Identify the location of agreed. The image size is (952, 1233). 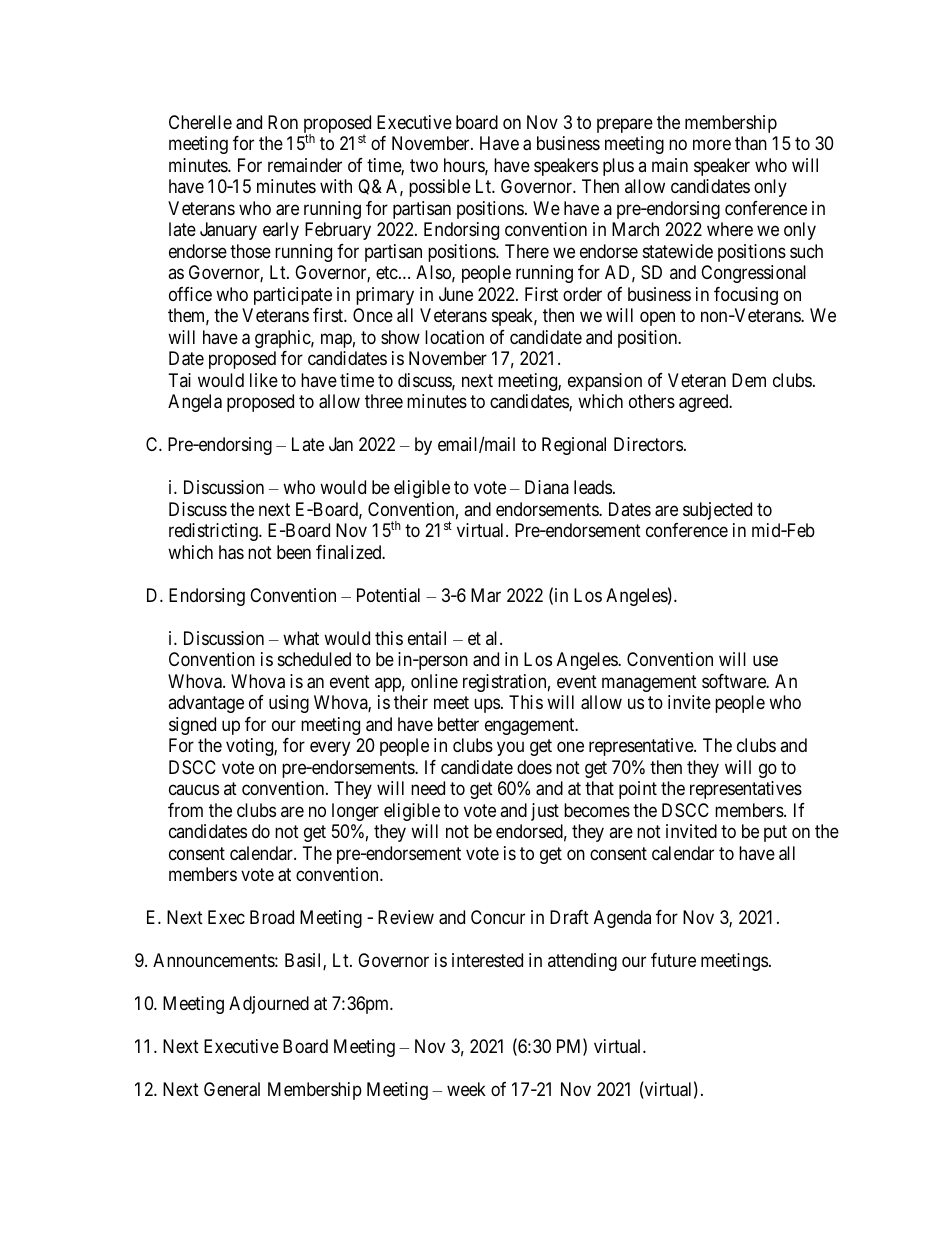
(705, 403).
